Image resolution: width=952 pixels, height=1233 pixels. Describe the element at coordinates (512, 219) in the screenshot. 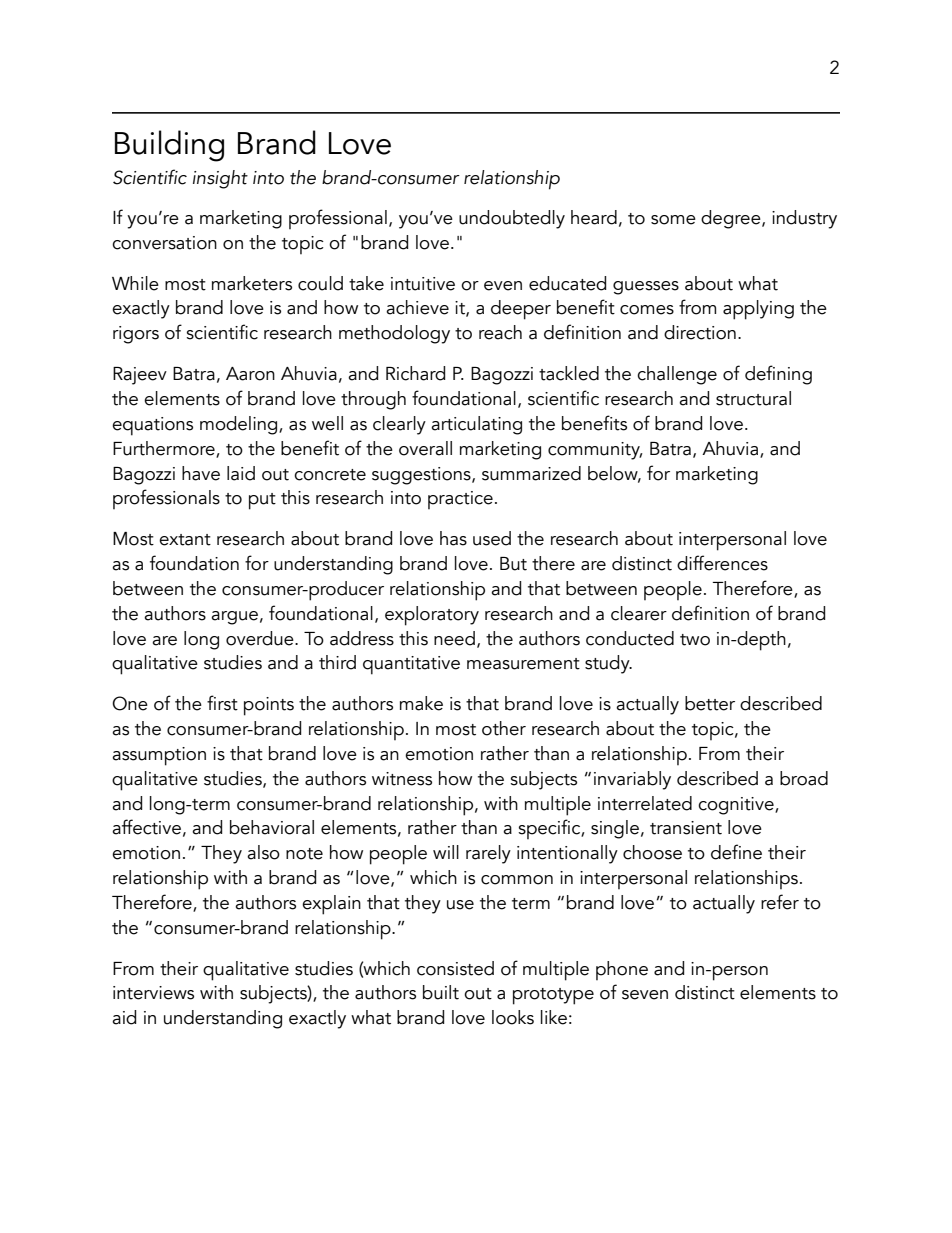

I see `undoubtedly` at that location.
